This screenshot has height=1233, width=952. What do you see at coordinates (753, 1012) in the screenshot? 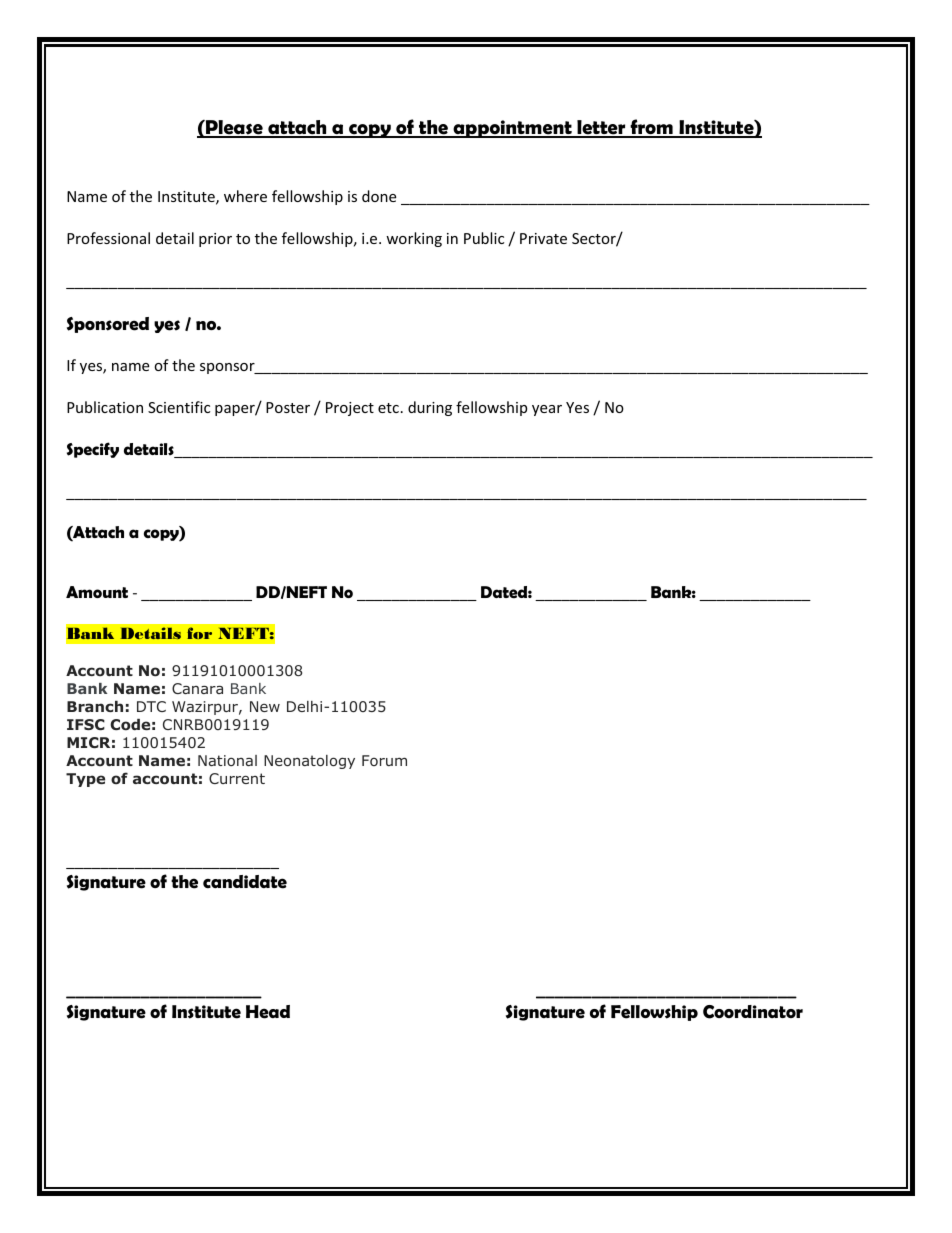
I see `Coordinator` at bounding box center [753, 1012].
